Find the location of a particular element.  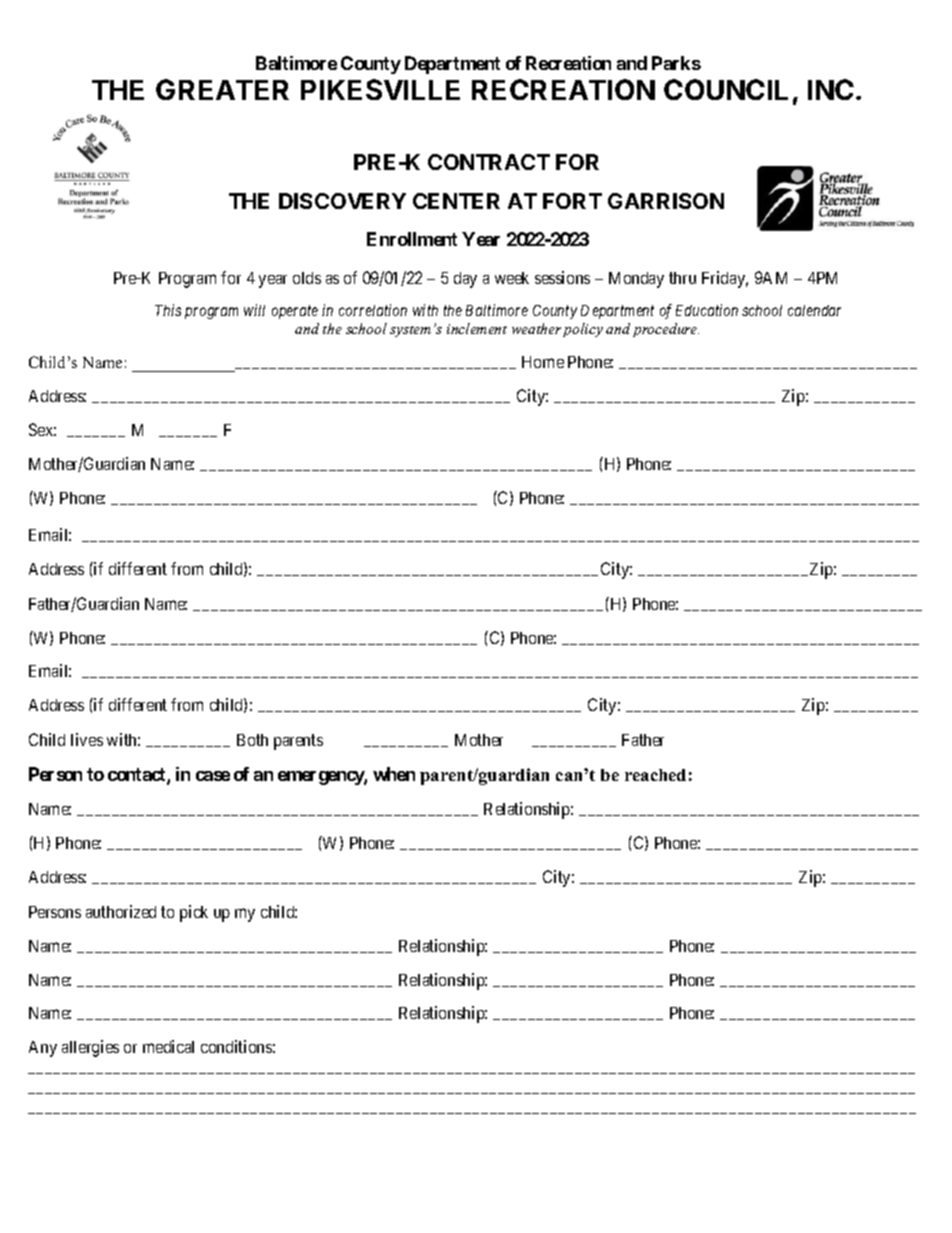

lives is located at coordinates (87, 739).
